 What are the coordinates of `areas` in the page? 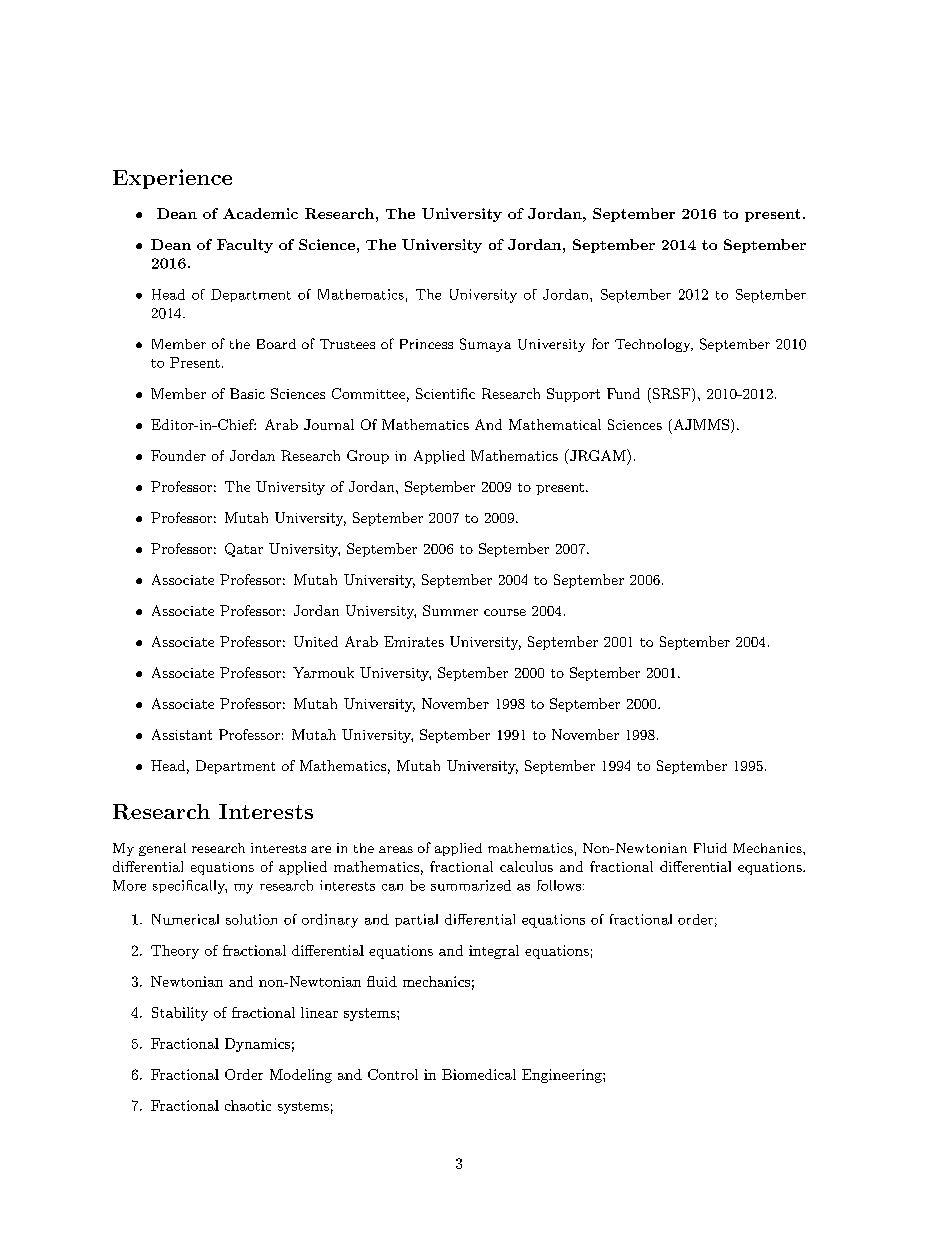 It's located at (396, 849).
